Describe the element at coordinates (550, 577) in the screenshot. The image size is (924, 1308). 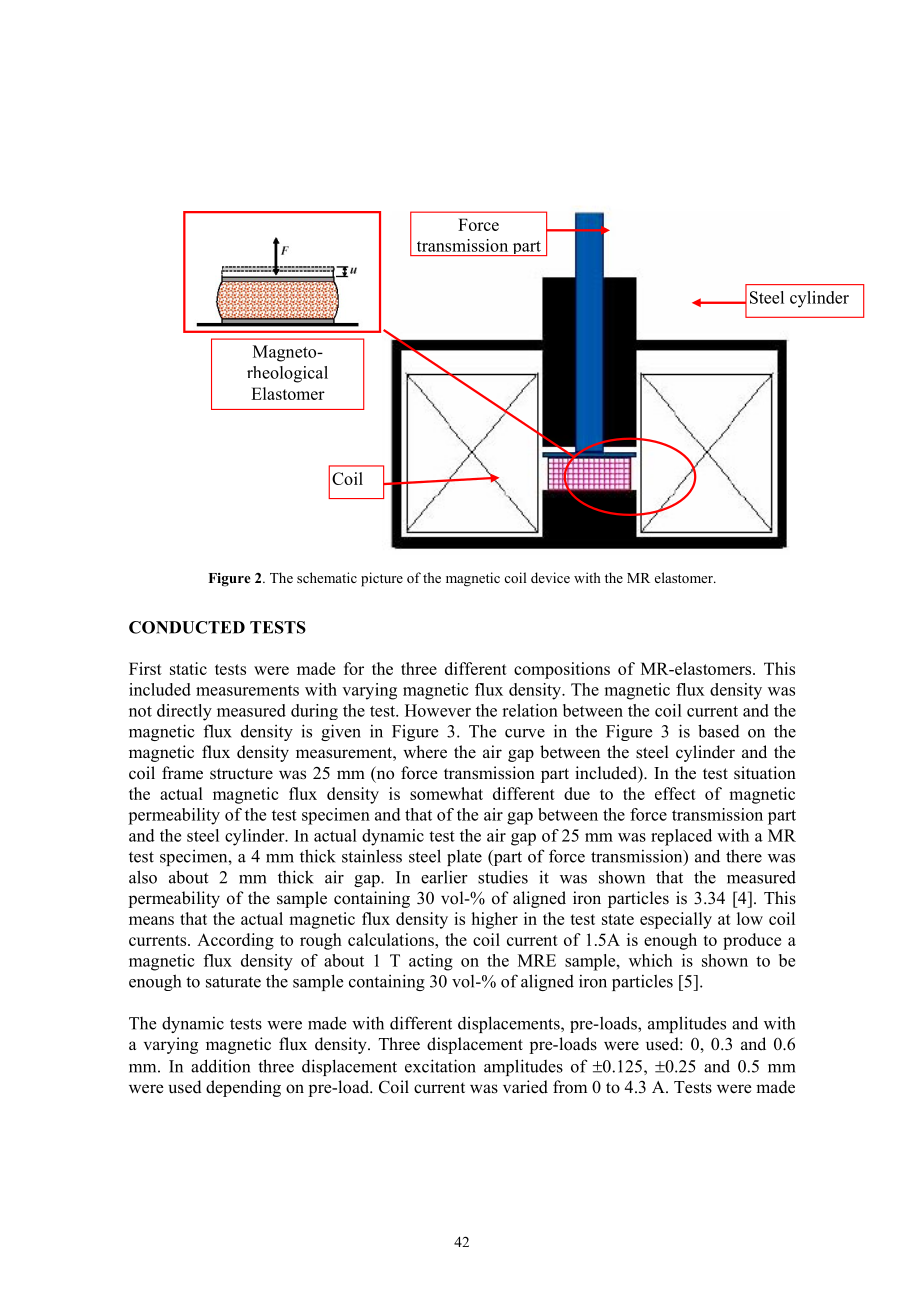
I see `device` at that location.
